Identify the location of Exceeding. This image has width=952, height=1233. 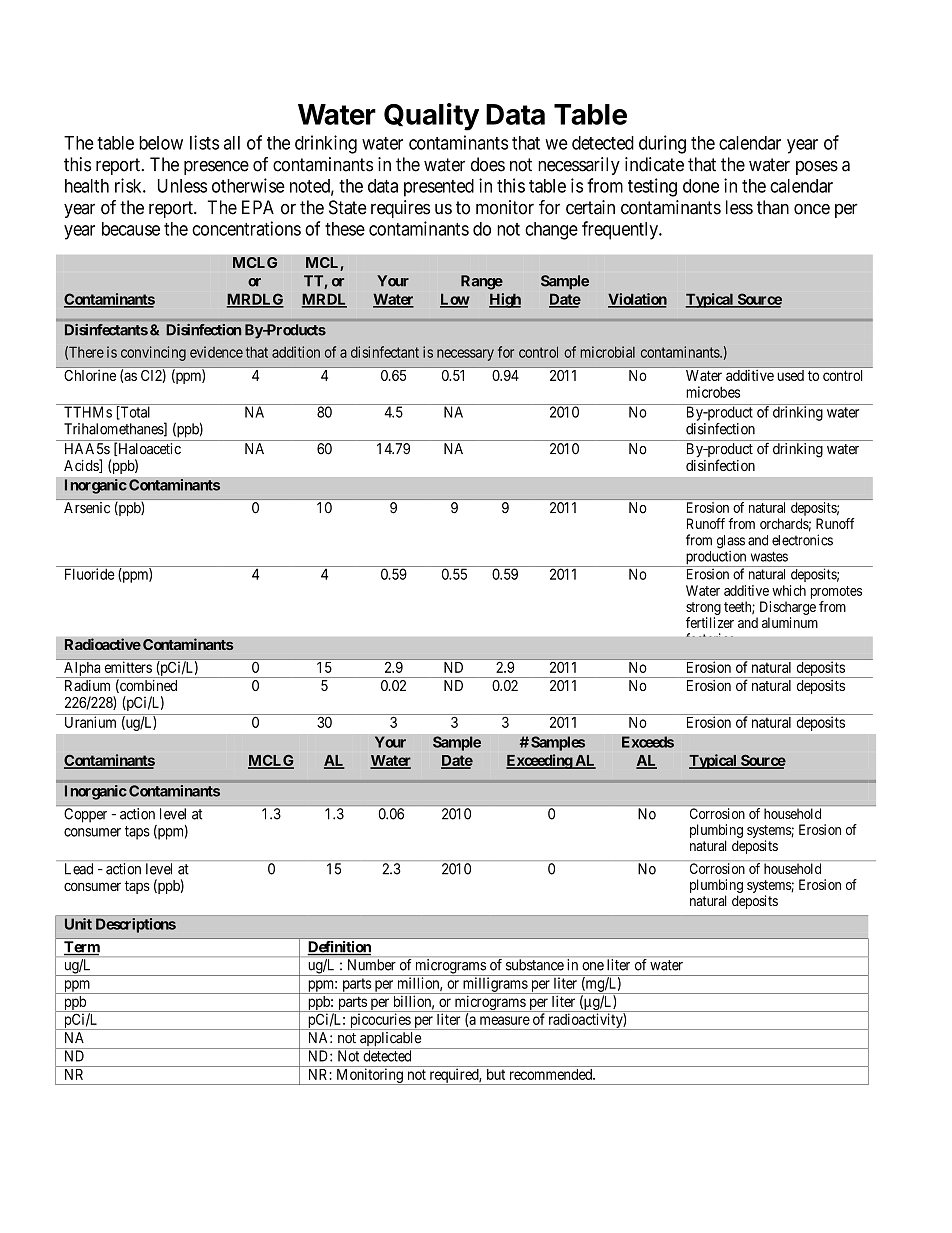
(540, 761).
